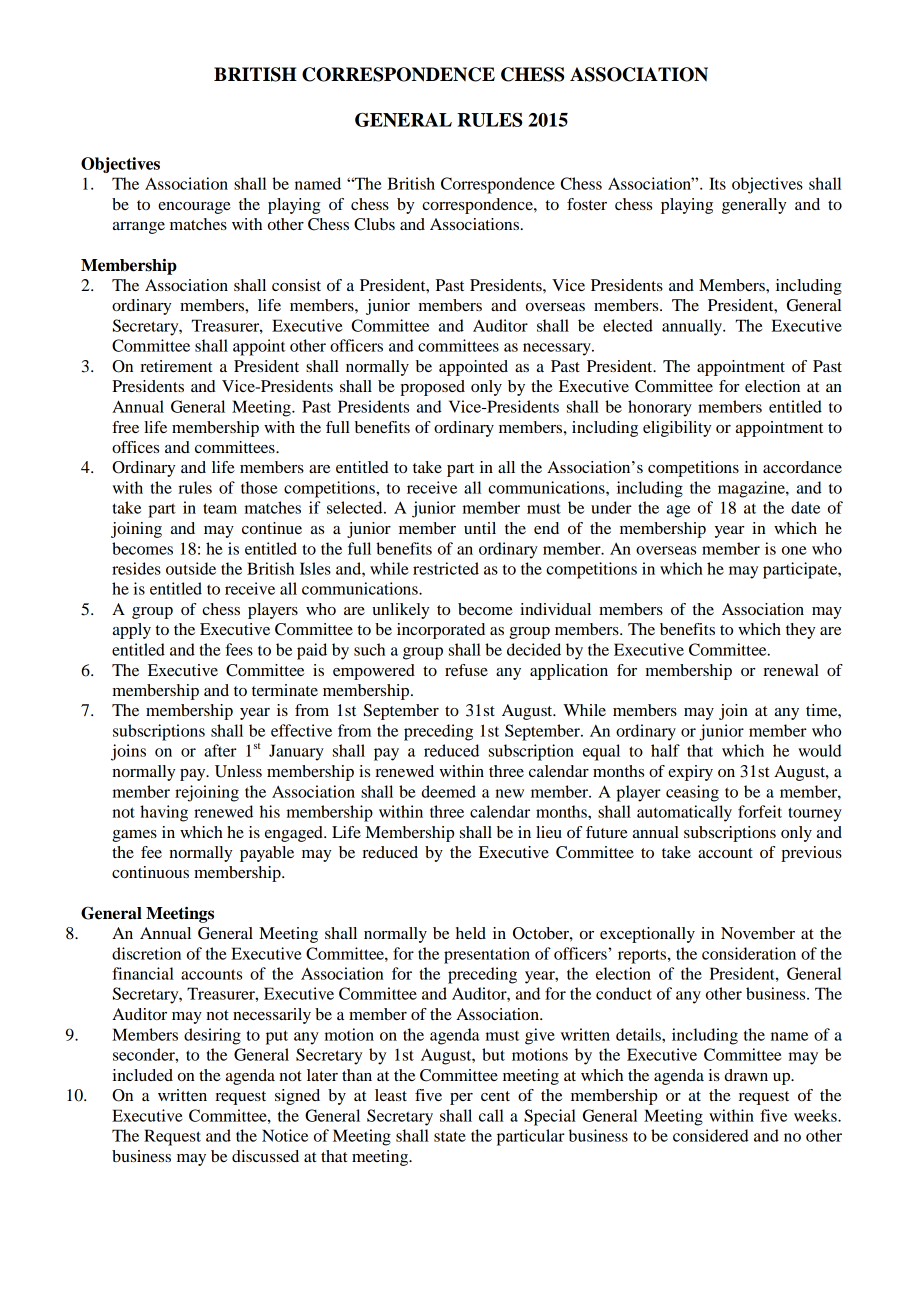 The width and height of the screenshot is (924, 1310). I want to click on Clubs, so click(374, 224).
